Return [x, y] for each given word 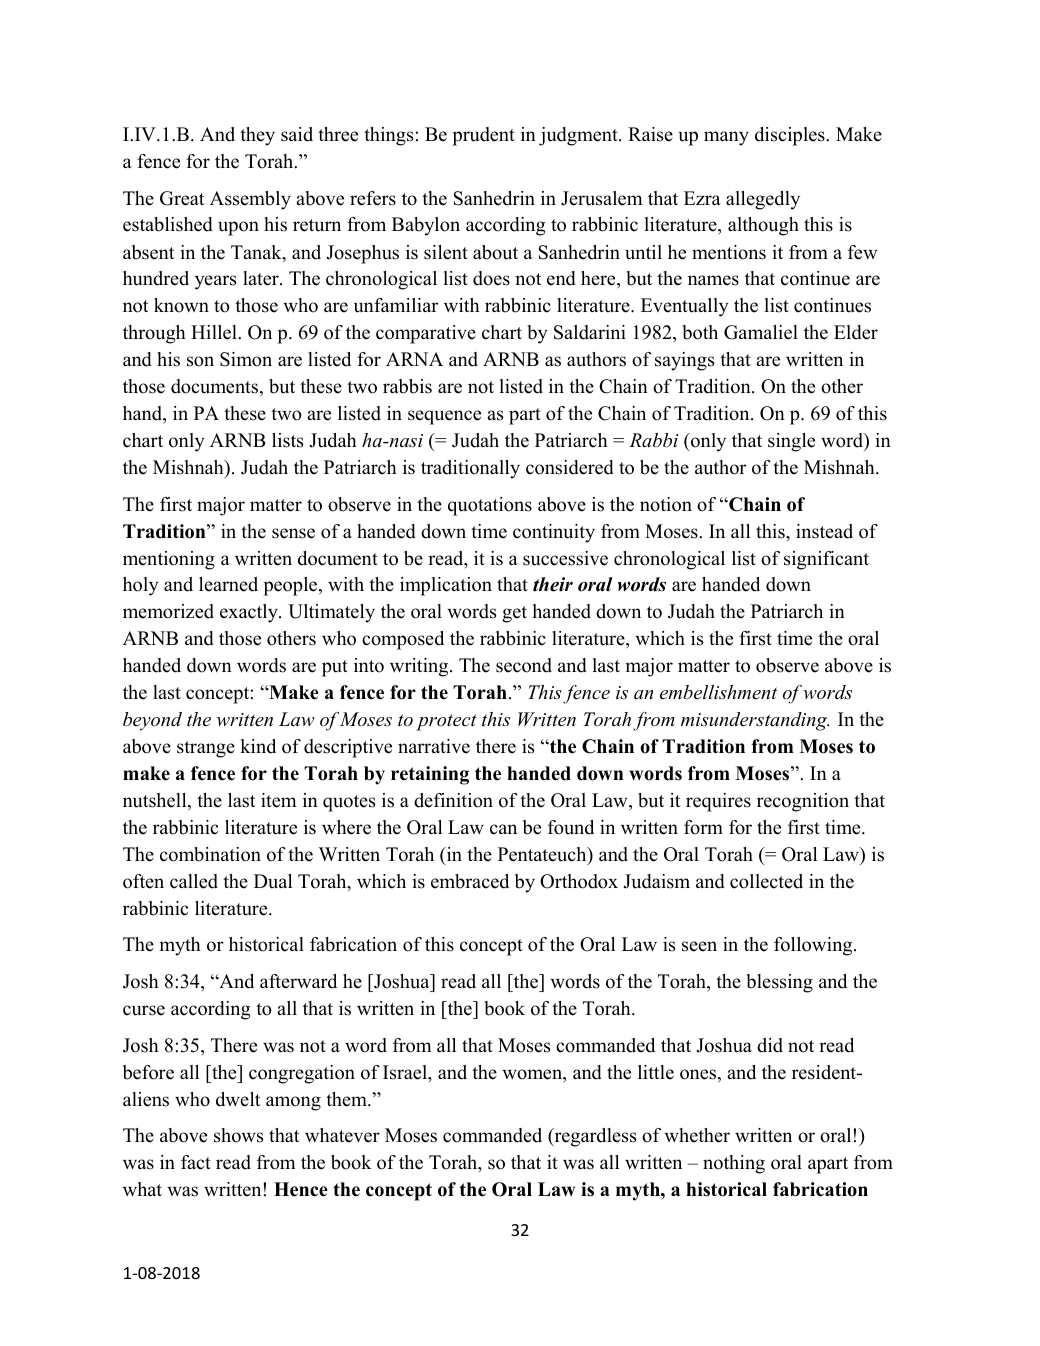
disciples [791, 136]
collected [766, 881]
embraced [470, 881]
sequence [444, 417]
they [257, 136]
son [200, 361]
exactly [250, 613]
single [791, 442]
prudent [483, 136]
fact [196, 1162]
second [524, 665]
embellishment [718, 692]
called [194, 881]
